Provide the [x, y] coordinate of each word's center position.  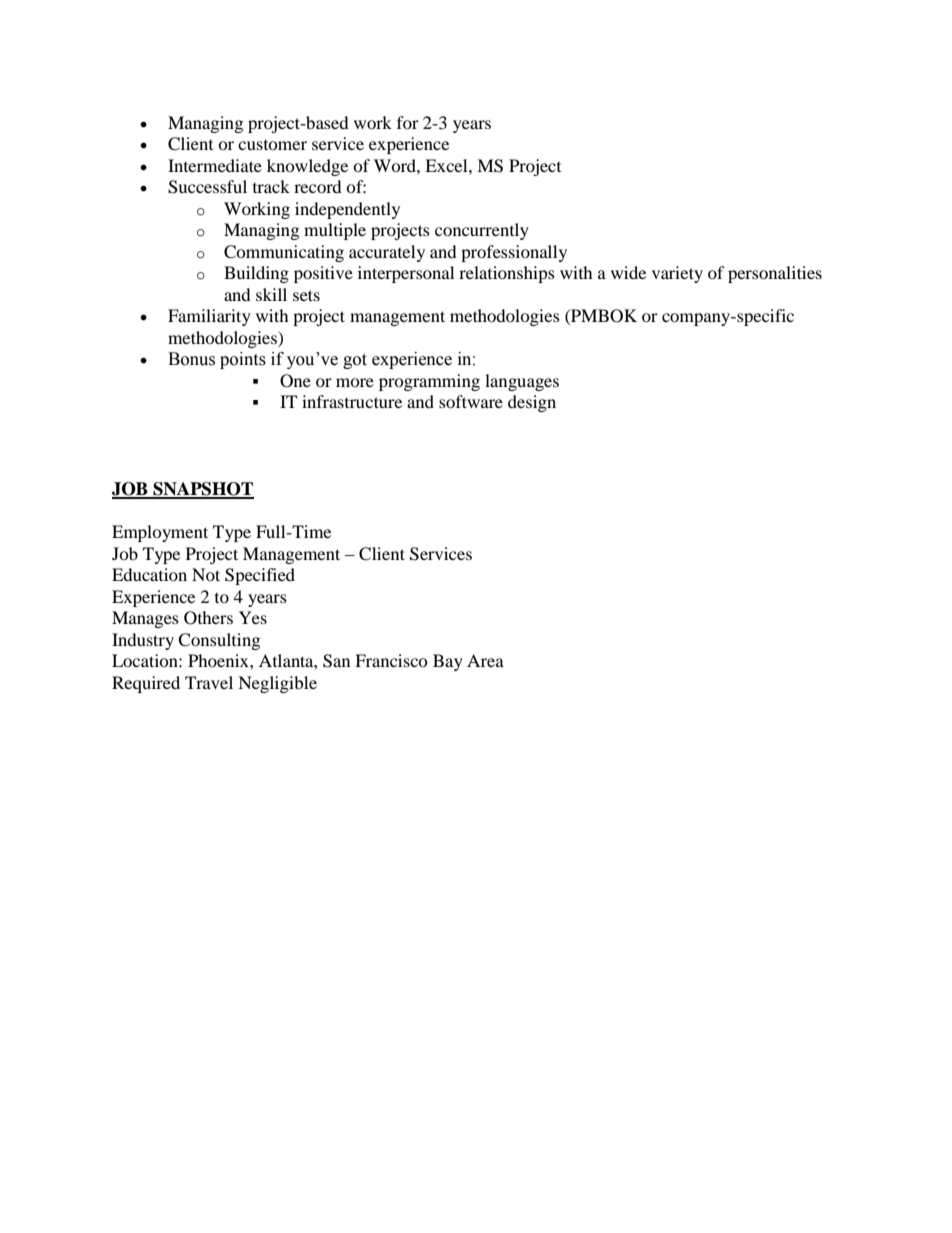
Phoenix [219, 660]
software [471, 401]
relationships [507, 274]
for [408, 122]
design [532, 403]
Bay [448, 662]
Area [485, 660]
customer [272, 145]
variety [677, 274]
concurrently [482, 231]
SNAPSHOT [202, 490]
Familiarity [209, 317]
